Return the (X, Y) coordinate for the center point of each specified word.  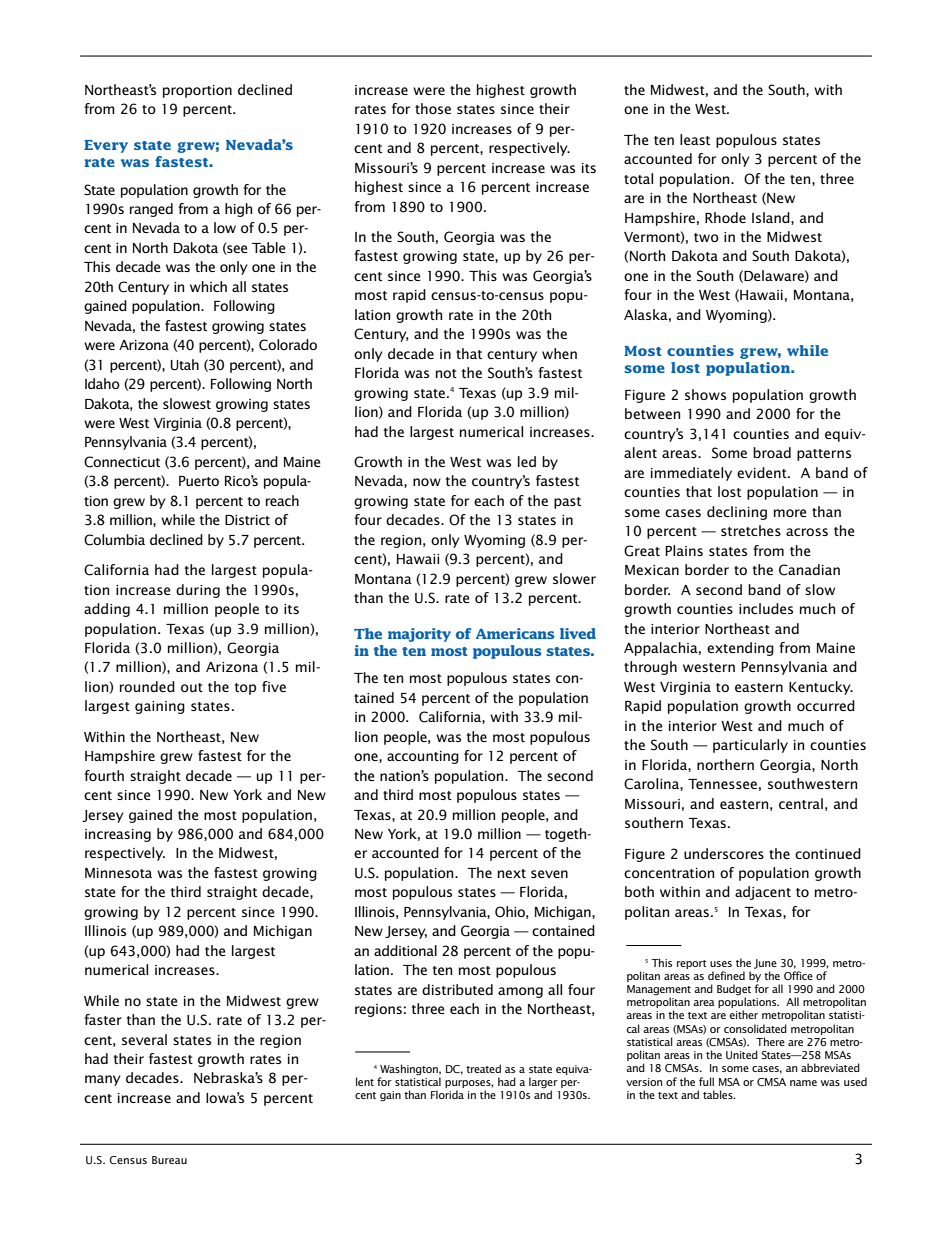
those (433, 108)
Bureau (169, 1160)
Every (106, 146)
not (446, 373)
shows (705, 394)
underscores (724, 853)
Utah (185, 365)
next (512, 873)
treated (483, 1068)
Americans (515, 633)
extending (740, 649)
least (695, 139)
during (198, 591)
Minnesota (118, 873)
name (803, 1083)
